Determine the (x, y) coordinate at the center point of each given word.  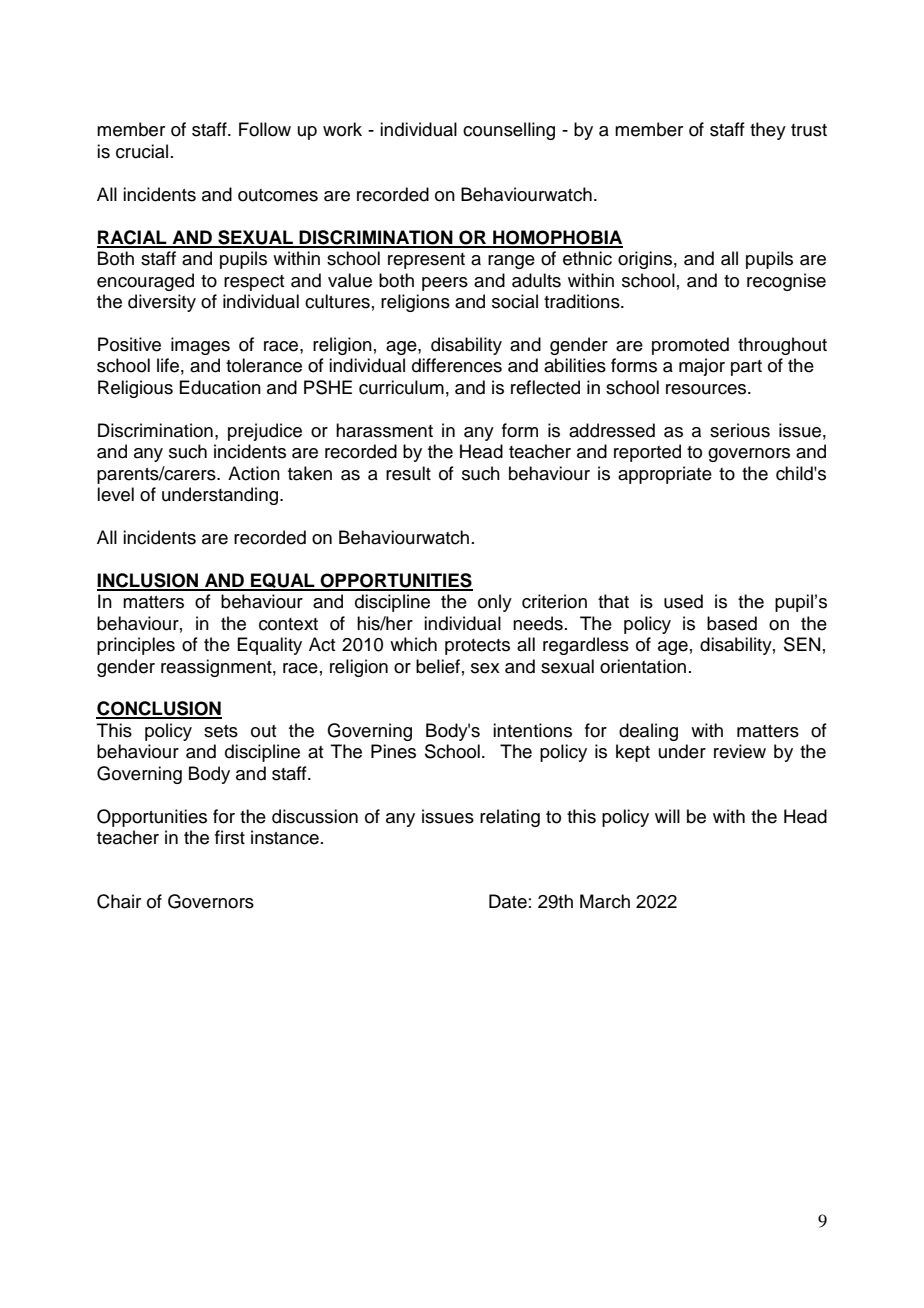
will (667, 816)
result (408, 473)
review (740, 751)
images (200, 346)
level (115, 494)
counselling (509, 131)
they (768, 131)
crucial (142, 151)
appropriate (665, 475)
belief (438, 666)
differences (457, 365)
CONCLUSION (159, 709)
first (230, 837)
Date (508, 901)
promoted (690, 346)
